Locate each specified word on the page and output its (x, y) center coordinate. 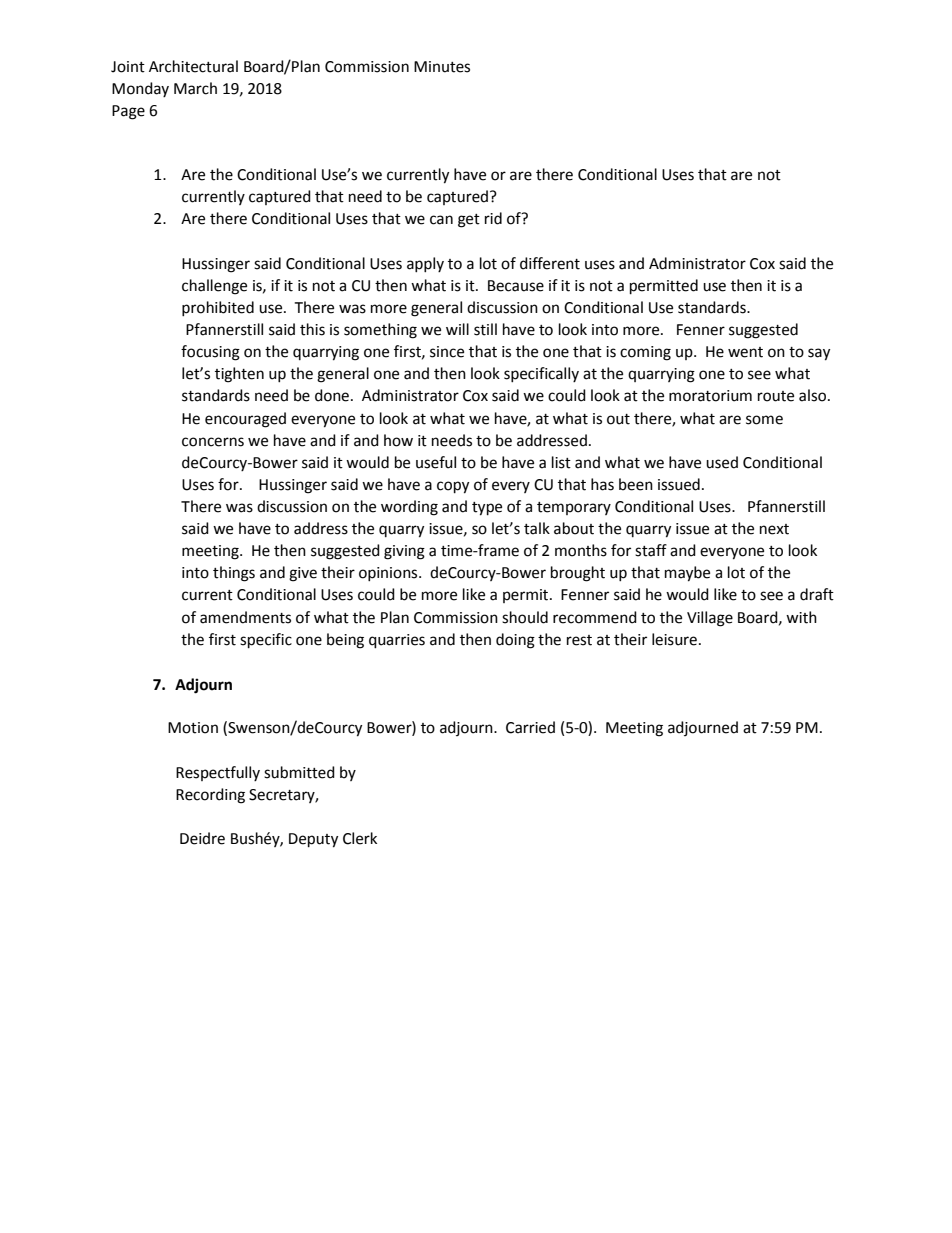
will (457, 329)
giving (404, 552)
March (195, 88)
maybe (687, 574)
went (745, 352)
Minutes (442, 67)
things (234, 574)
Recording (210, 796)
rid (493, 218)
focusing (210, 353)
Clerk (360, 838)
